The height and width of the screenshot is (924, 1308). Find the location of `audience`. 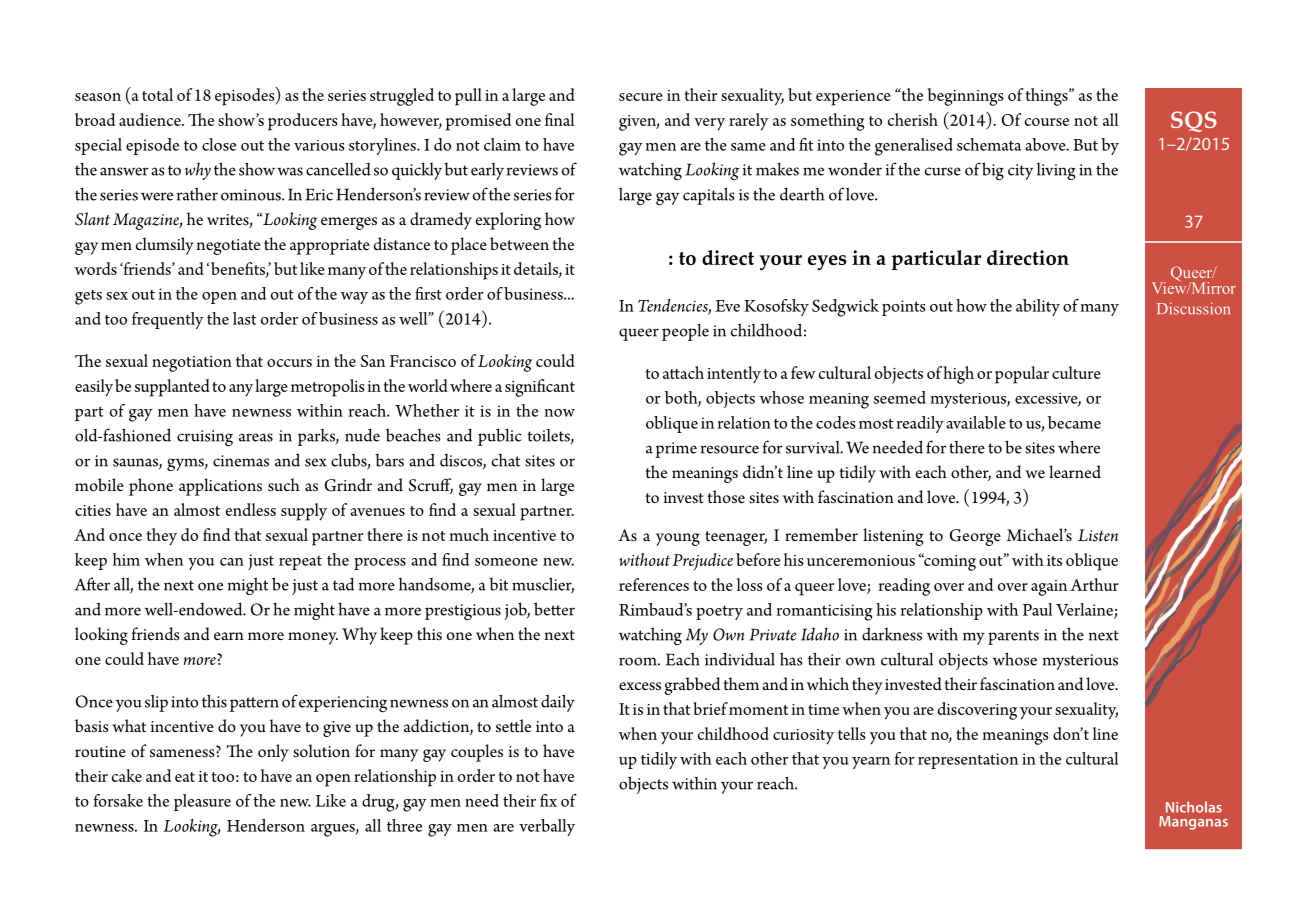

audience is located at coordinates (151, 119).
